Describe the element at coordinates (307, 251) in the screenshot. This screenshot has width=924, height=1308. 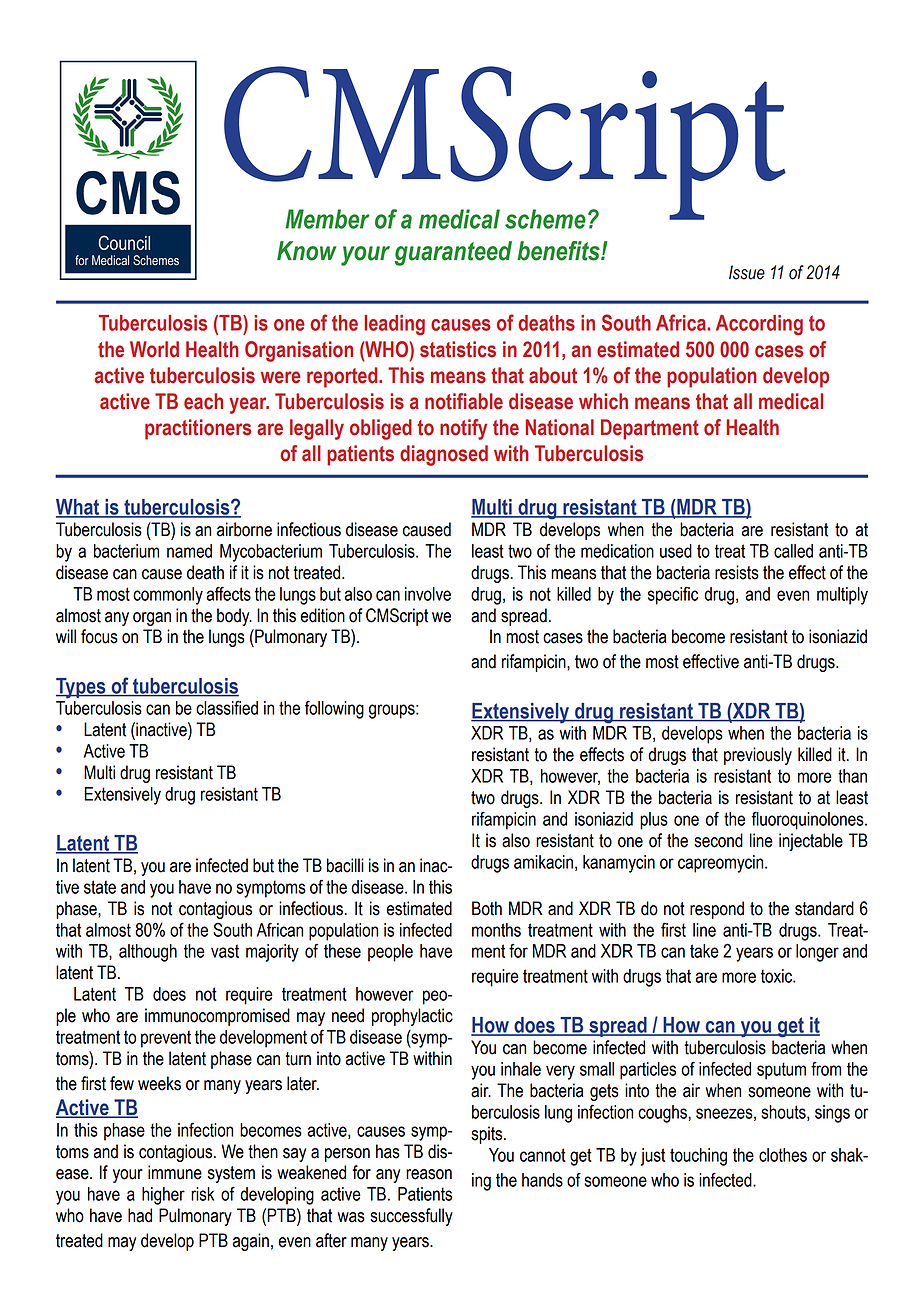
I see `Know` at that location.
